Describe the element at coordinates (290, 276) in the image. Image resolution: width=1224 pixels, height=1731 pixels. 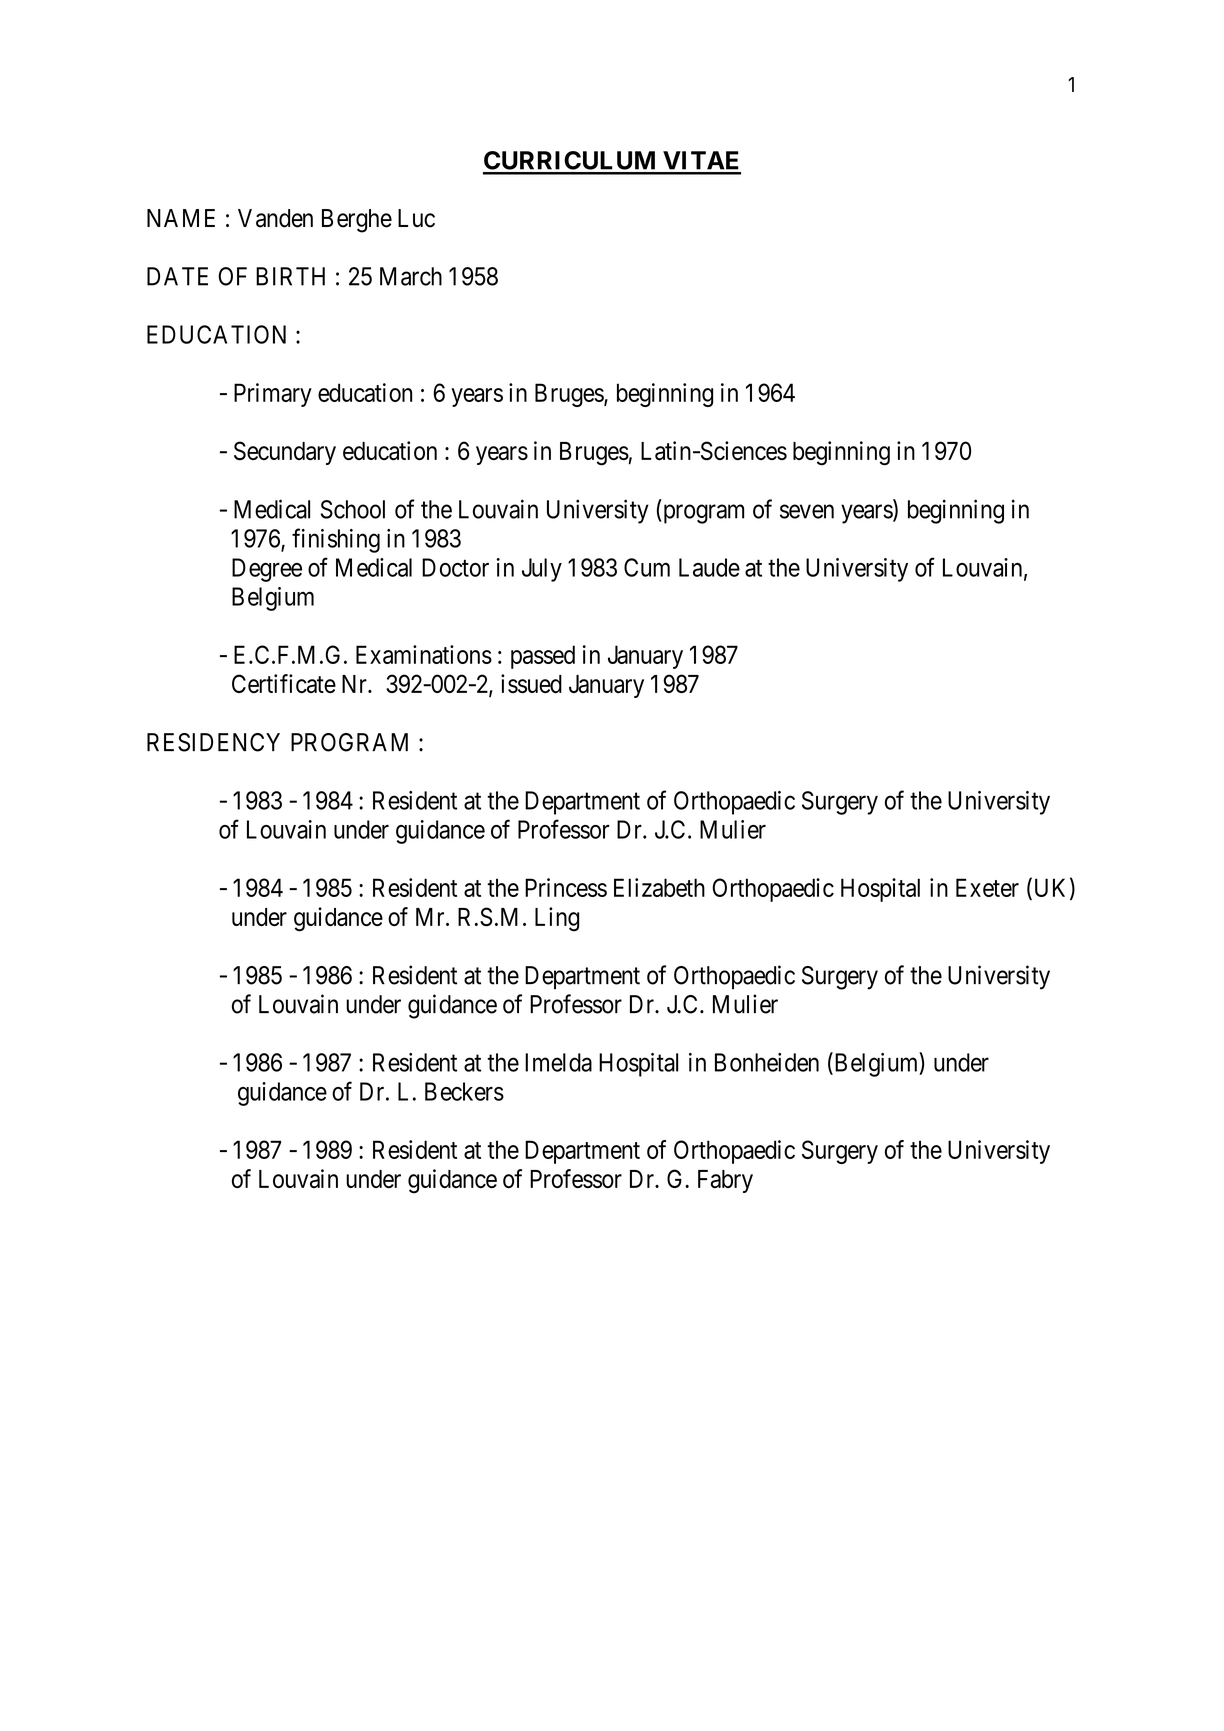
I see `BIRTH` at that location.
